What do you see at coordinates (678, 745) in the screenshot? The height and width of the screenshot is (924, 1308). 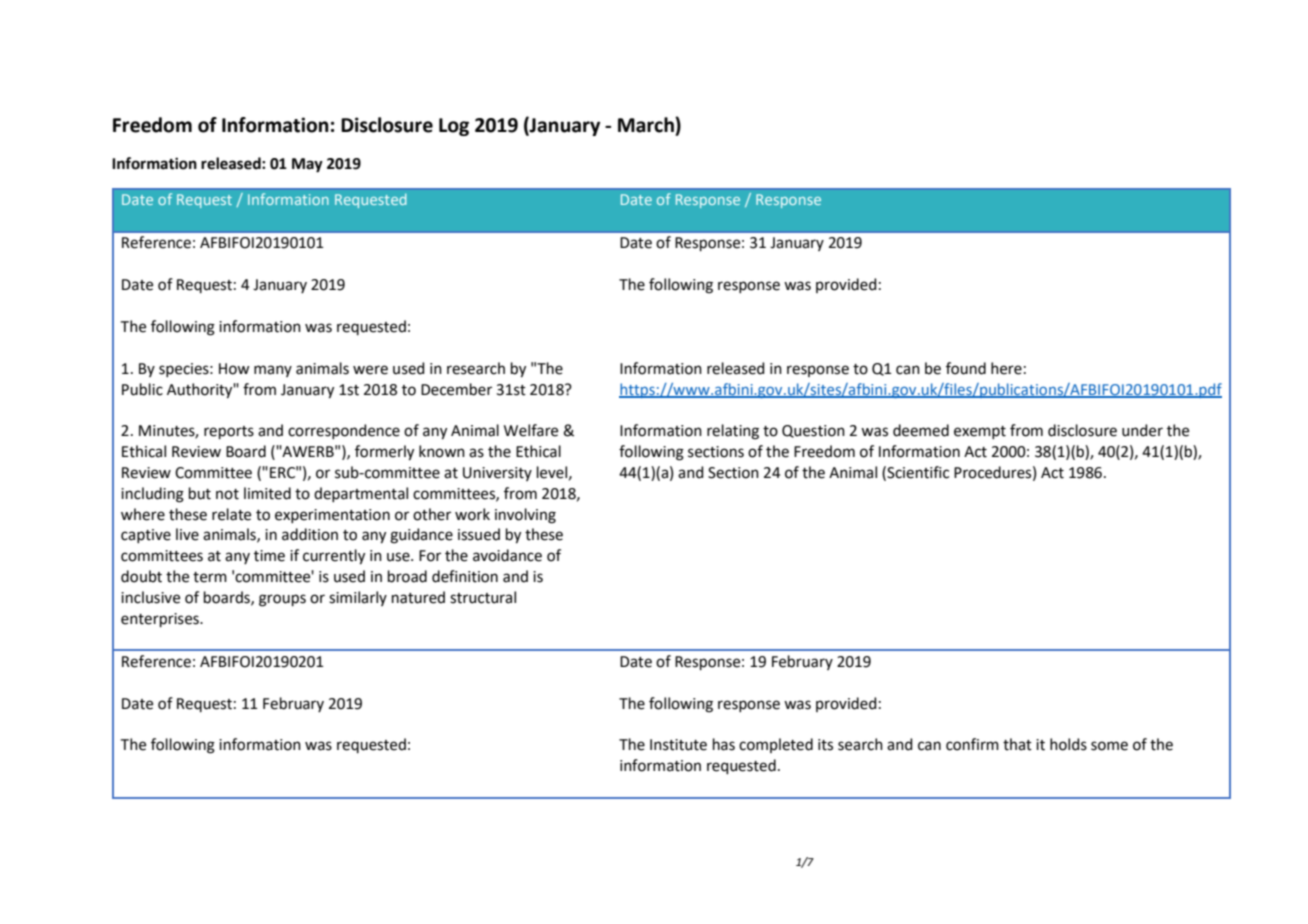 I see `Institute` at bounding box center [678, 745].
